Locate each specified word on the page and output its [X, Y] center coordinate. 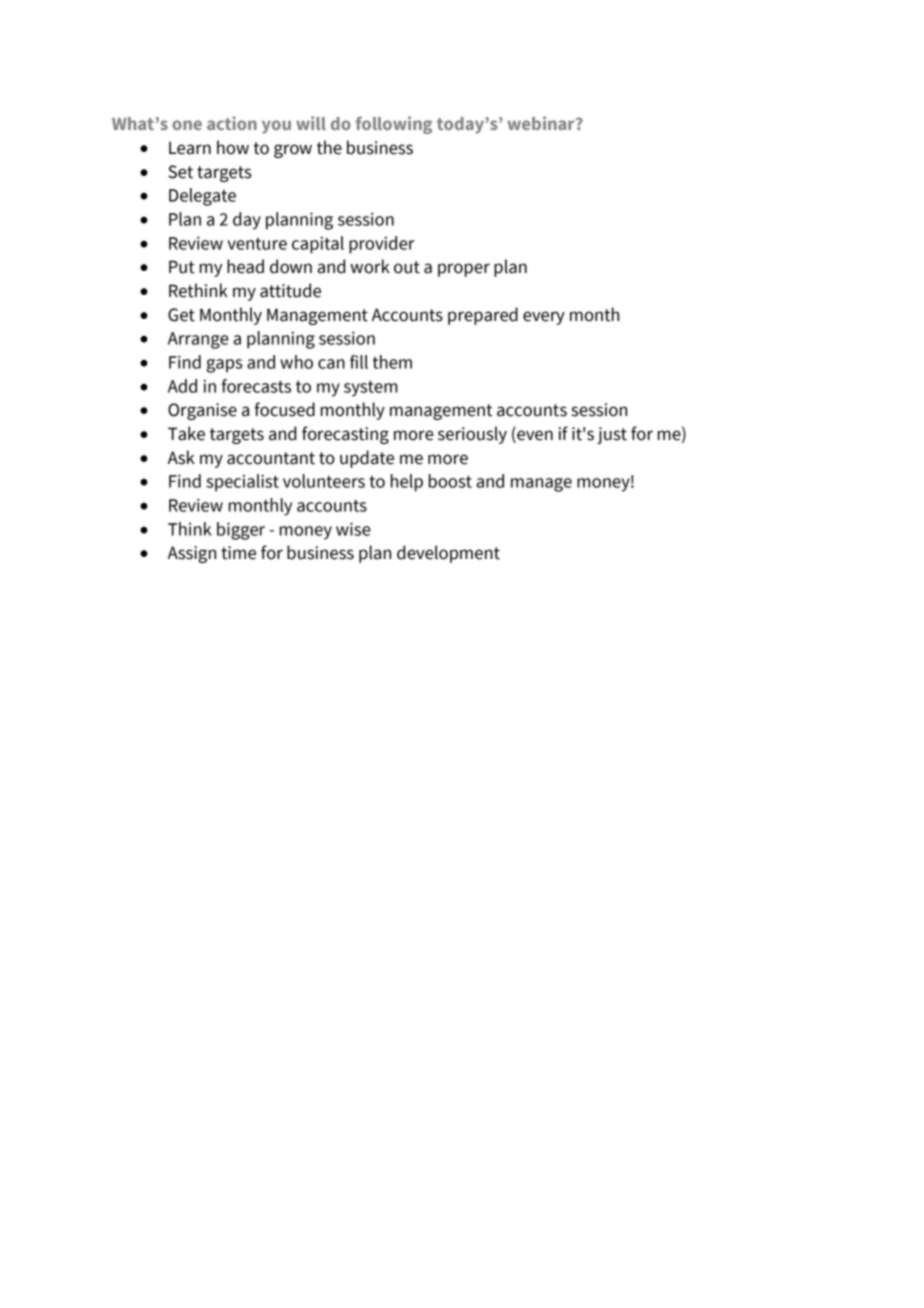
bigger [241, 531]
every [544, 318]
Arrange [198, 340]
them [392, 362]
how [233, 147]
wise [353, 529]
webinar [542, 123]
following [393, 125]
